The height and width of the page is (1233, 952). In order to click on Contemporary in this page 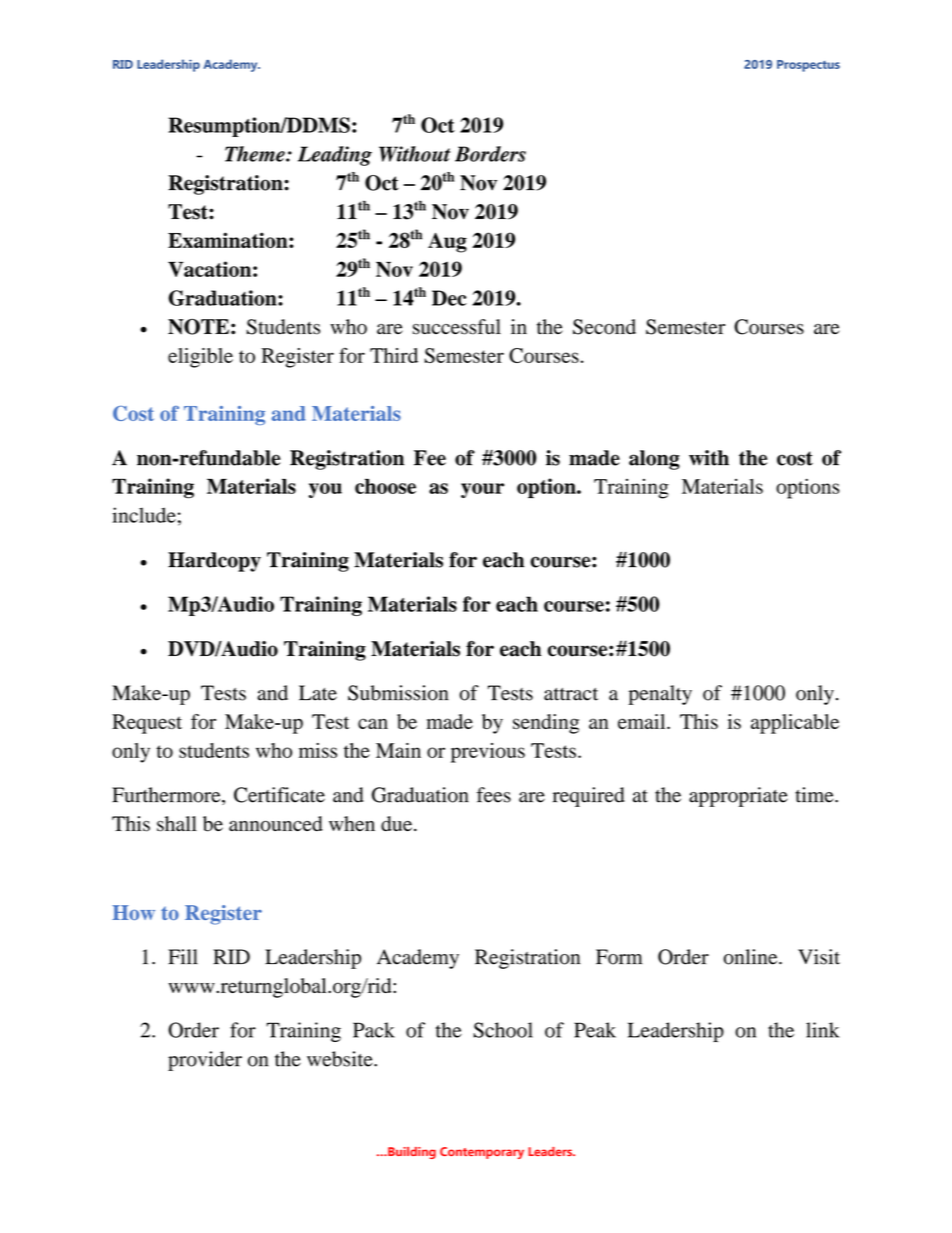, I will do `click(482, 1153)`.
